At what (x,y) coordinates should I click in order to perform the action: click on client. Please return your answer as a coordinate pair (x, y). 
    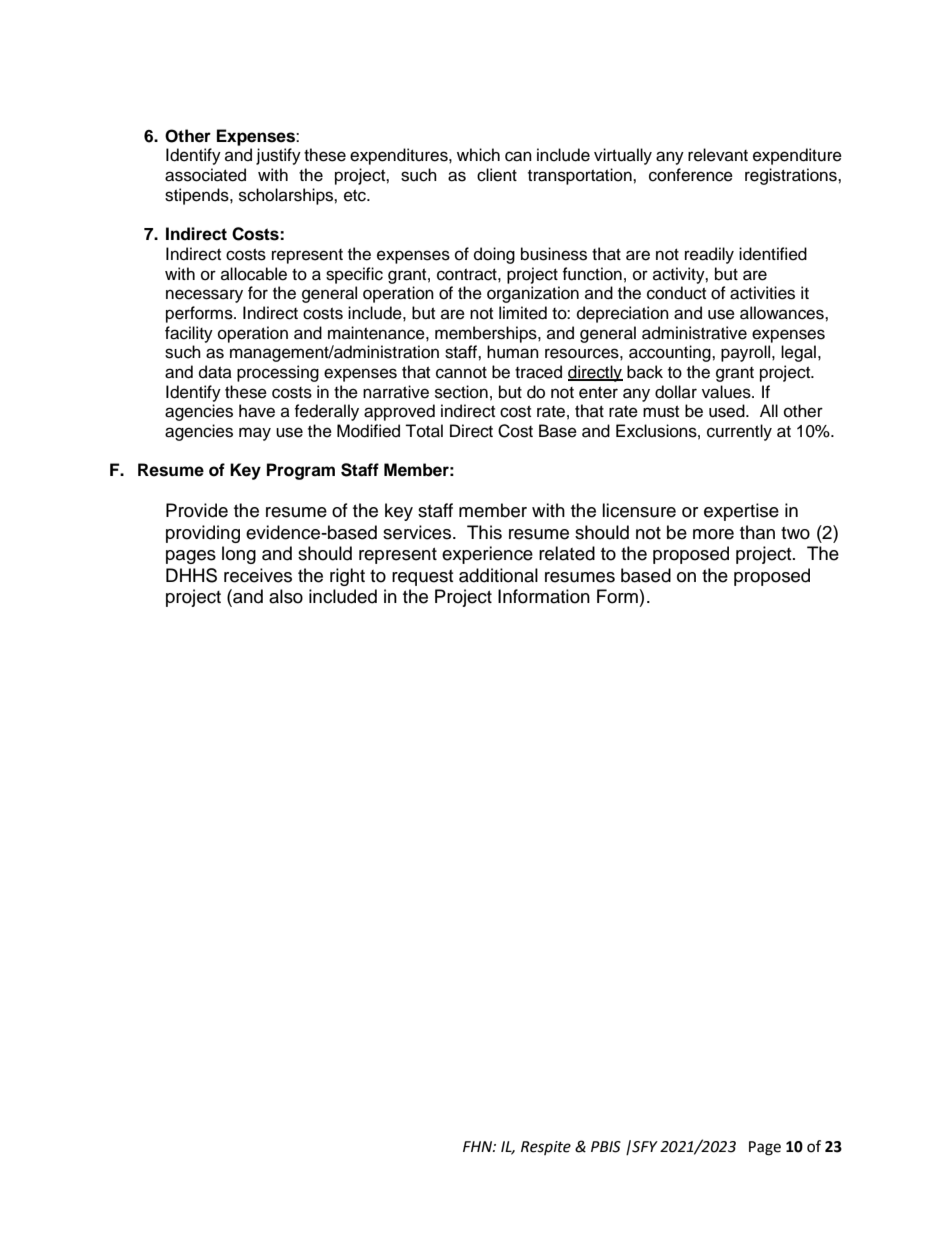
    Looking at the image, I should click on (497, 175).
